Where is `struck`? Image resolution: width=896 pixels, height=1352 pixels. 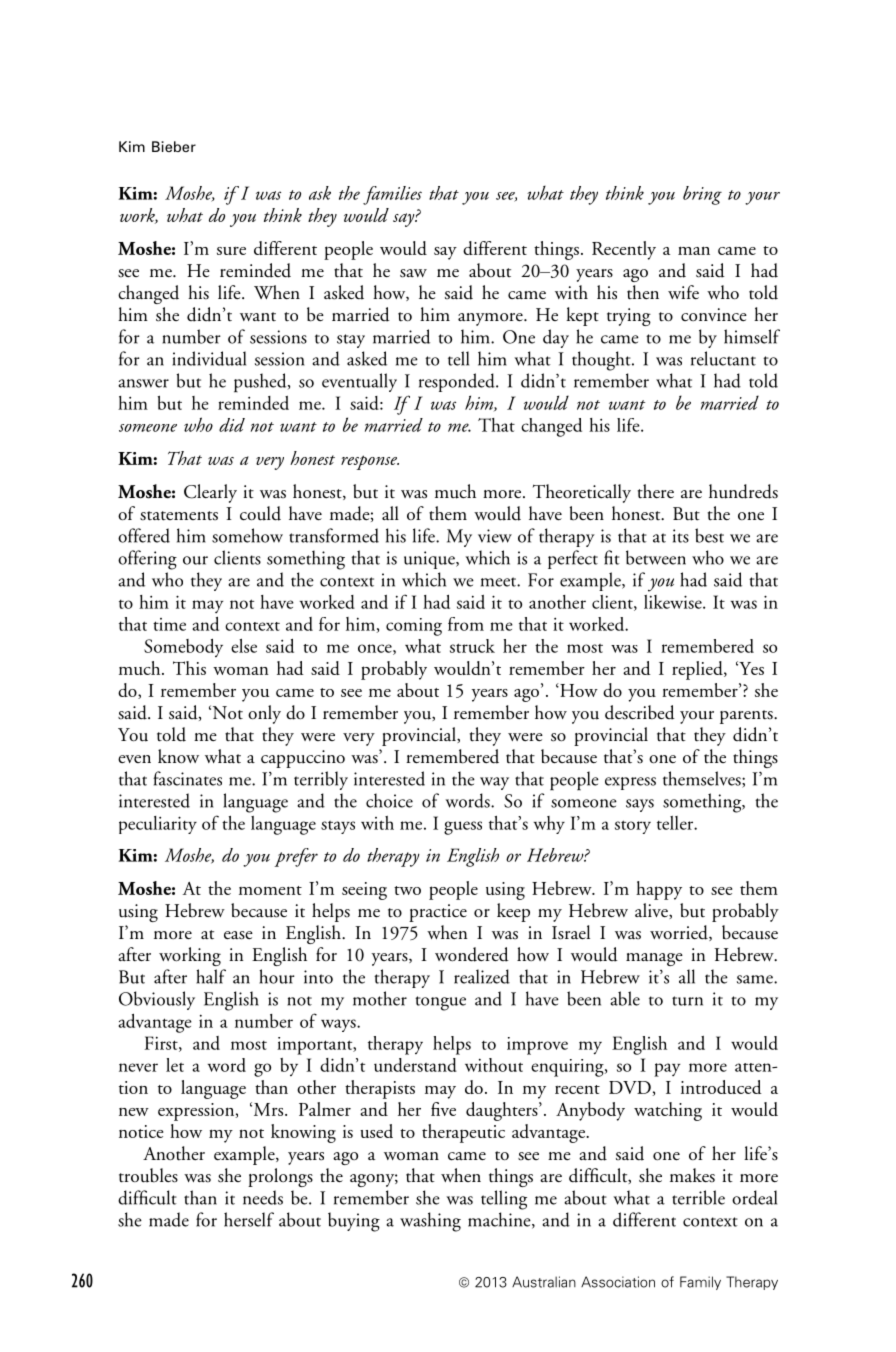 struck is located at coordinates (472, 646).
